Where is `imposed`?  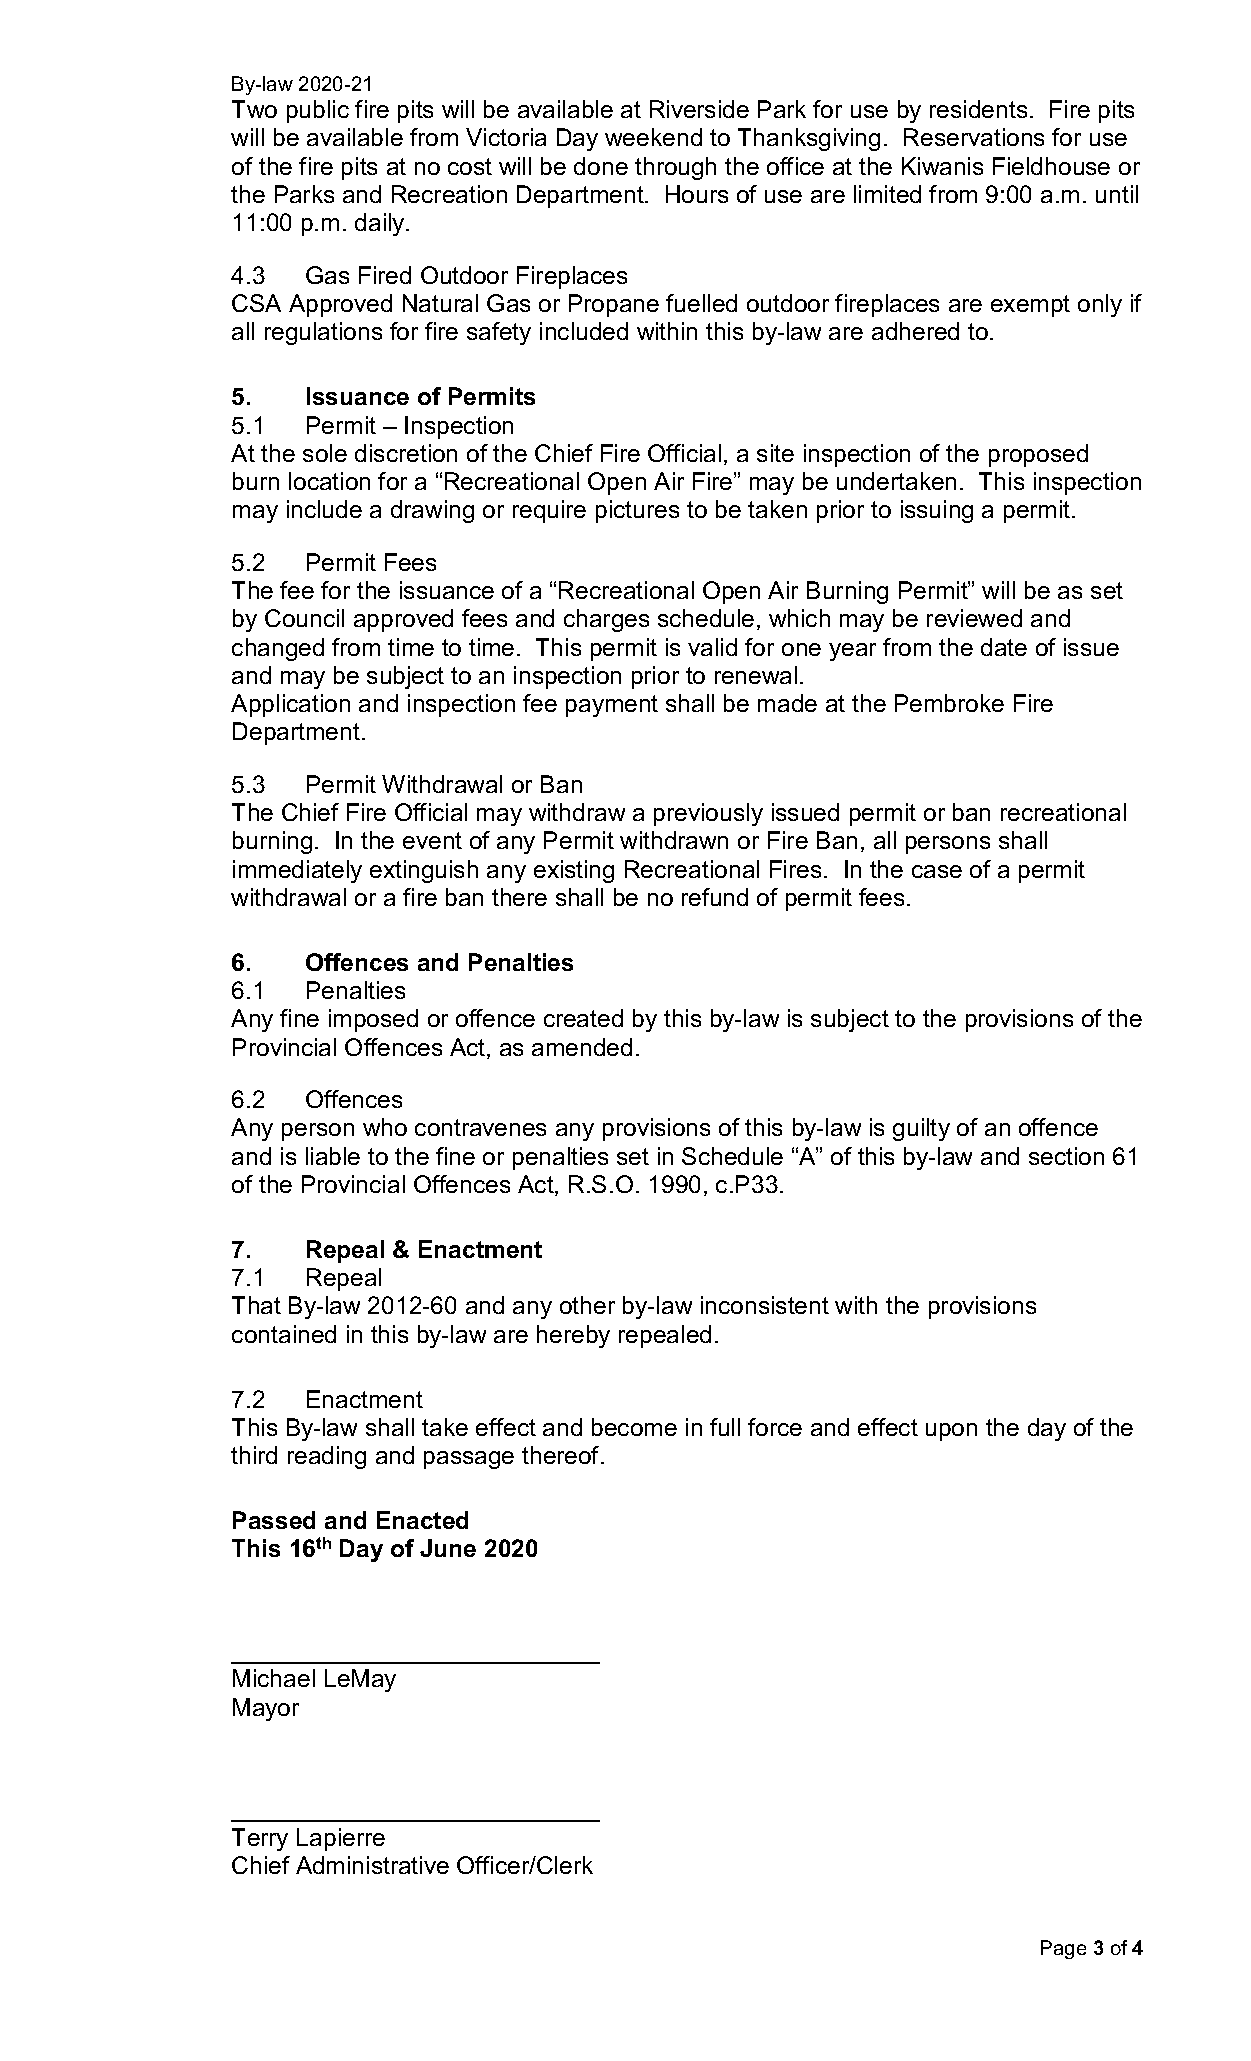
imposed is located at coordinates (373, 1020).
